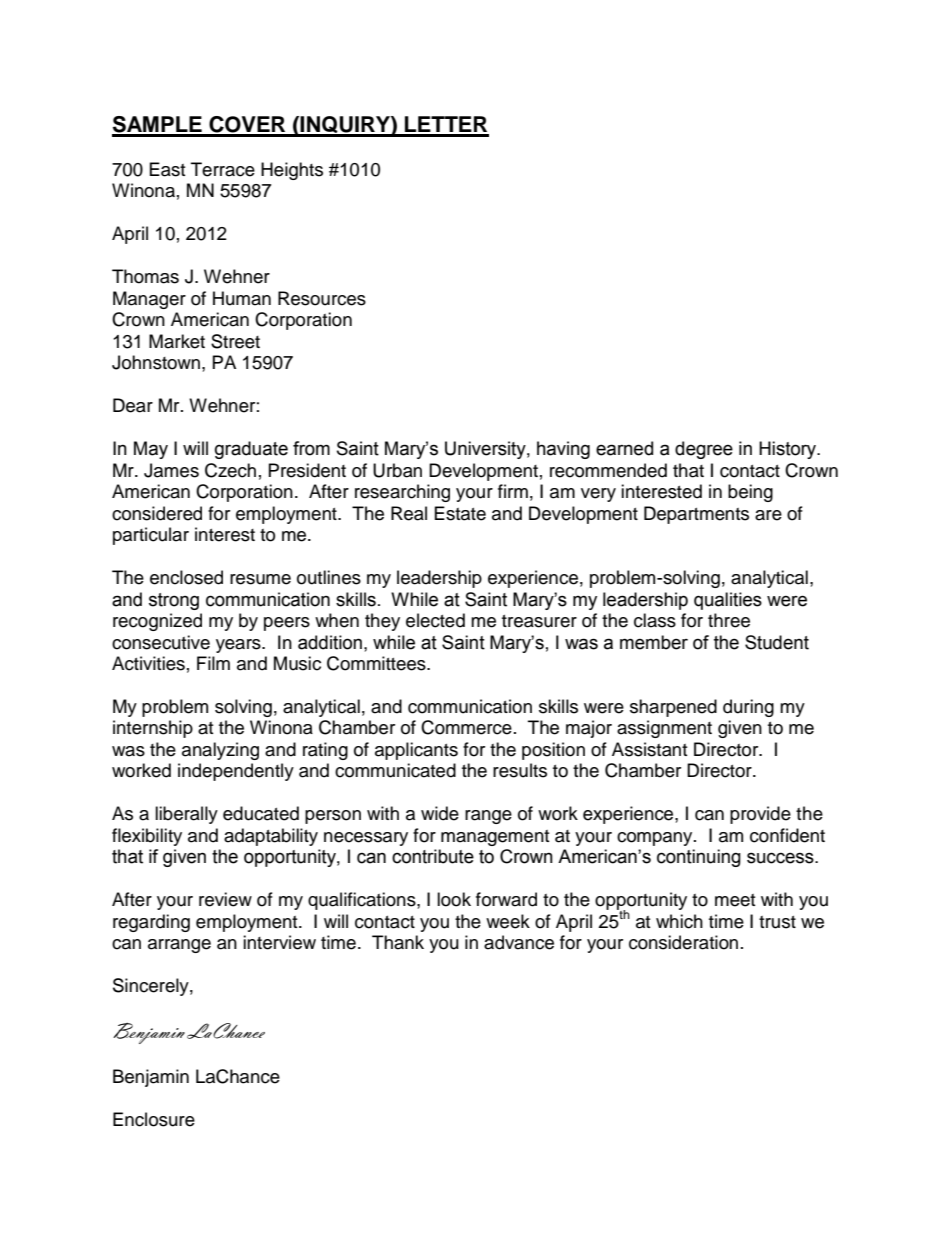 The image size is (952, 1233). Describe the element at coordinates (704, 450) in the screenshot. I see `degree` at that location.
